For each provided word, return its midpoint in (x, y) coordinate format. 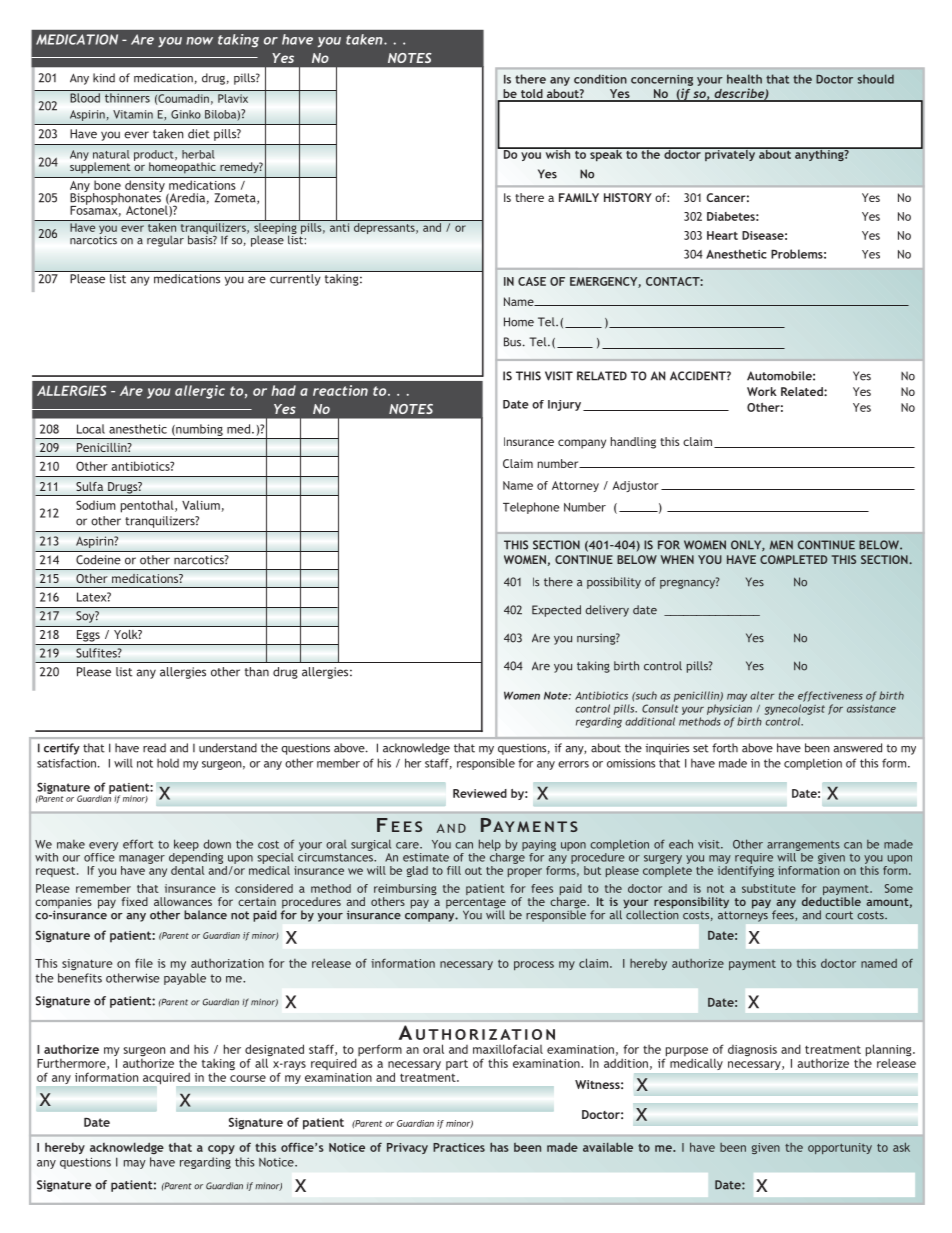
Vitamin (133, 114)
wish (558, 153)
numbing (198, 430)
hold (168, 763)
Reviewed (480, 793)
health (744, 79)
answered (857, 748)
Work (762, 391)
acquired (166, 1078)
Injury (564, 405)
